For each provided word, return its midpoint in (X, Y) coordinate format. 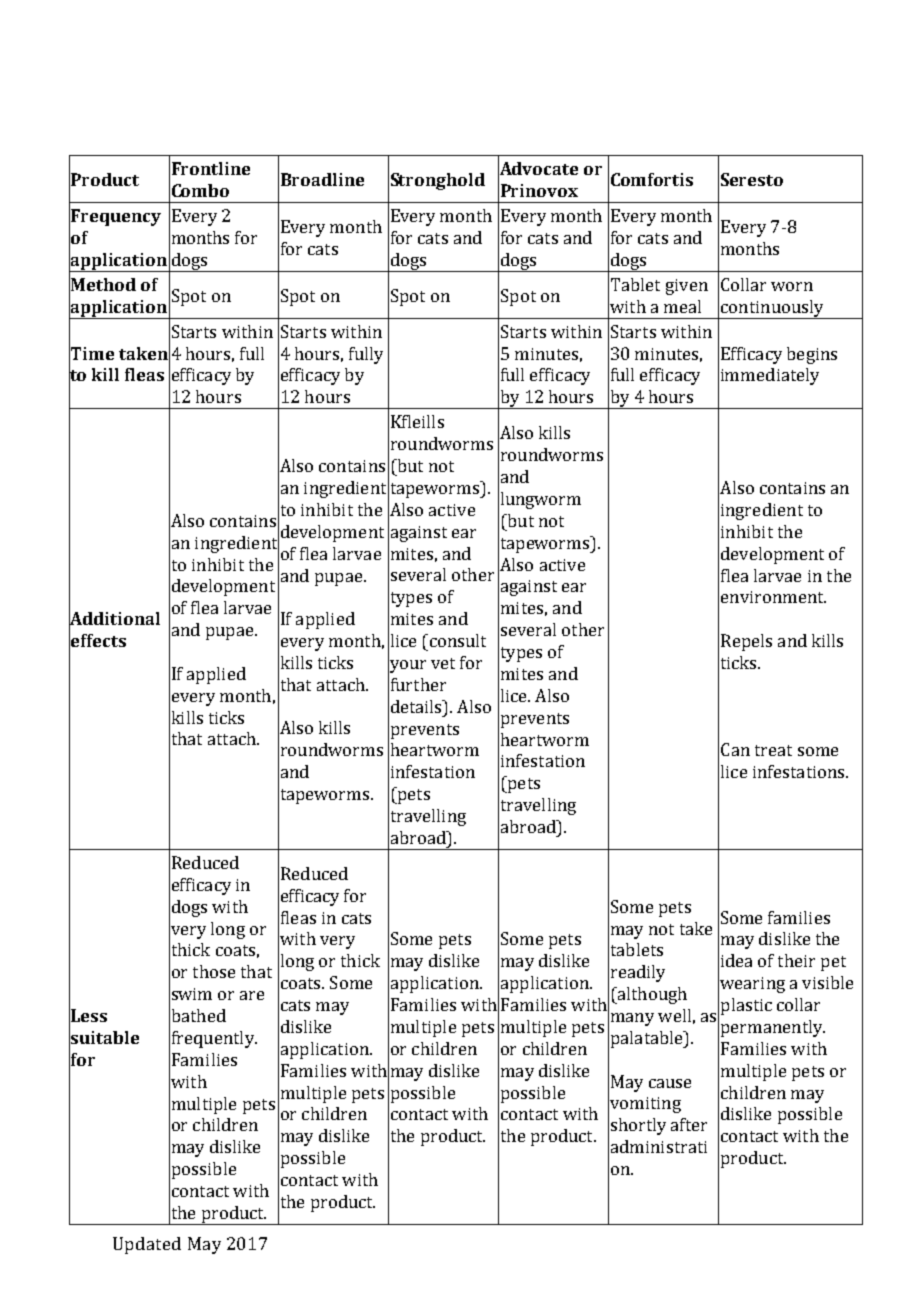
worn (792, 286)
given (687, 287)
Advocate (538, 169)
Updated (147, 1245)
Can (735, 749)
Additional (114, 619)
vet (443, 663)
